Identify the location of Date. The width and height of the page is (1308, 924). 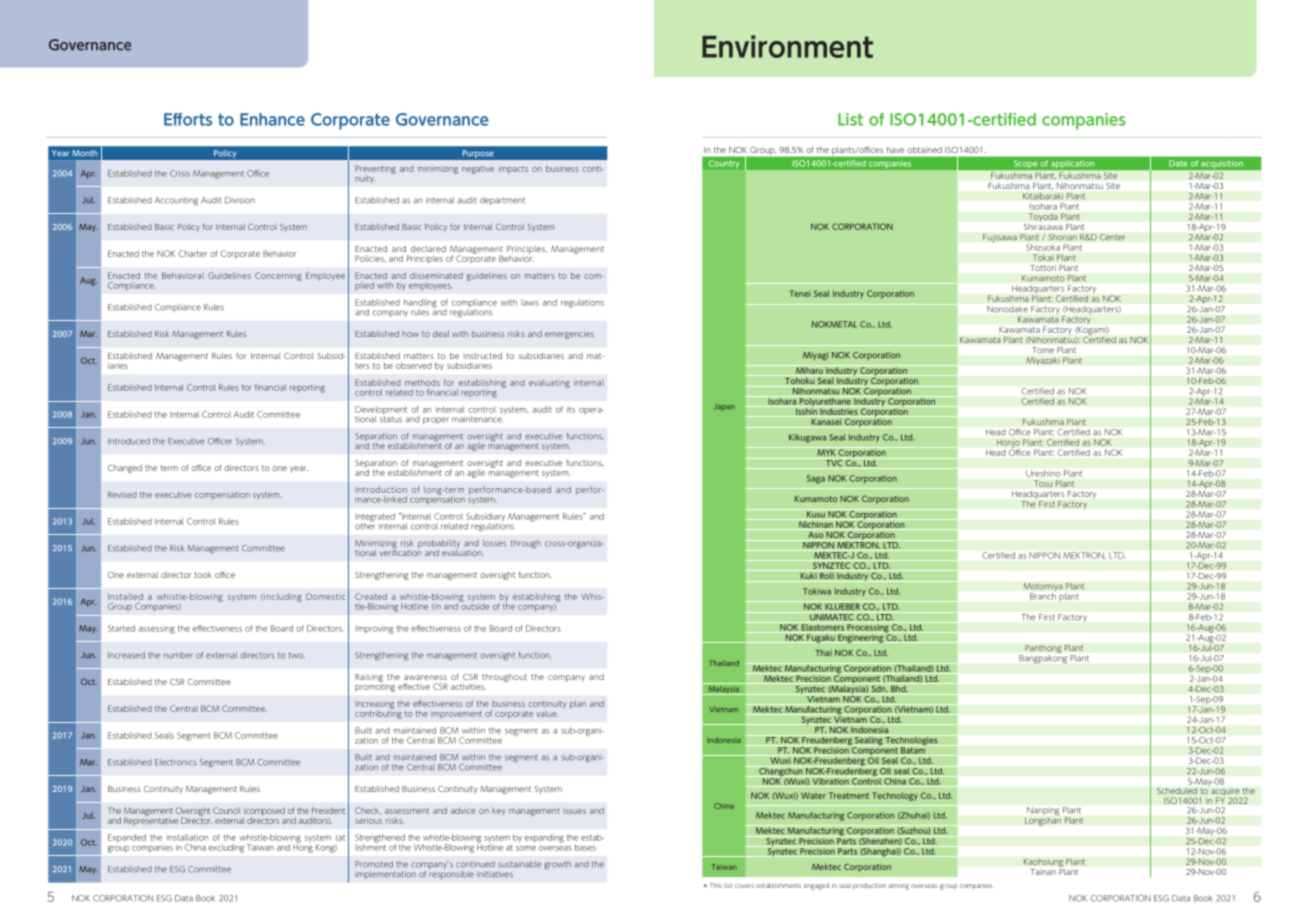
(1178, 163).
